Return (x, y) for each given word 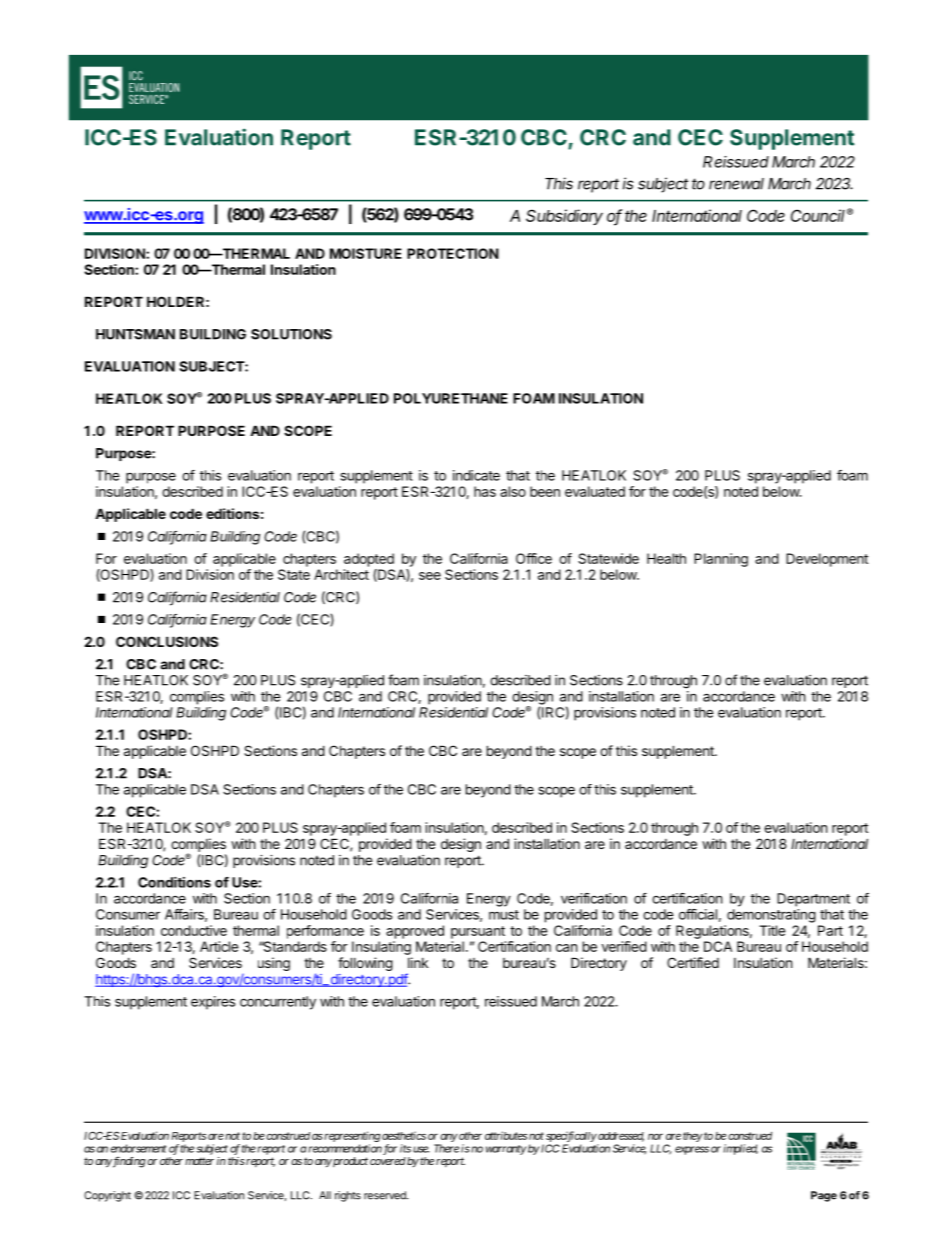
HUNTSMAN (135, 334)
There (446, 1148)
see (430, 576)
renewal (736, 184)
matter (199, 1161)
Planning (721, 560)
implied (740, 1149)
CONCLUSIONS (167, 641)
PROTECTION (453, 253)
